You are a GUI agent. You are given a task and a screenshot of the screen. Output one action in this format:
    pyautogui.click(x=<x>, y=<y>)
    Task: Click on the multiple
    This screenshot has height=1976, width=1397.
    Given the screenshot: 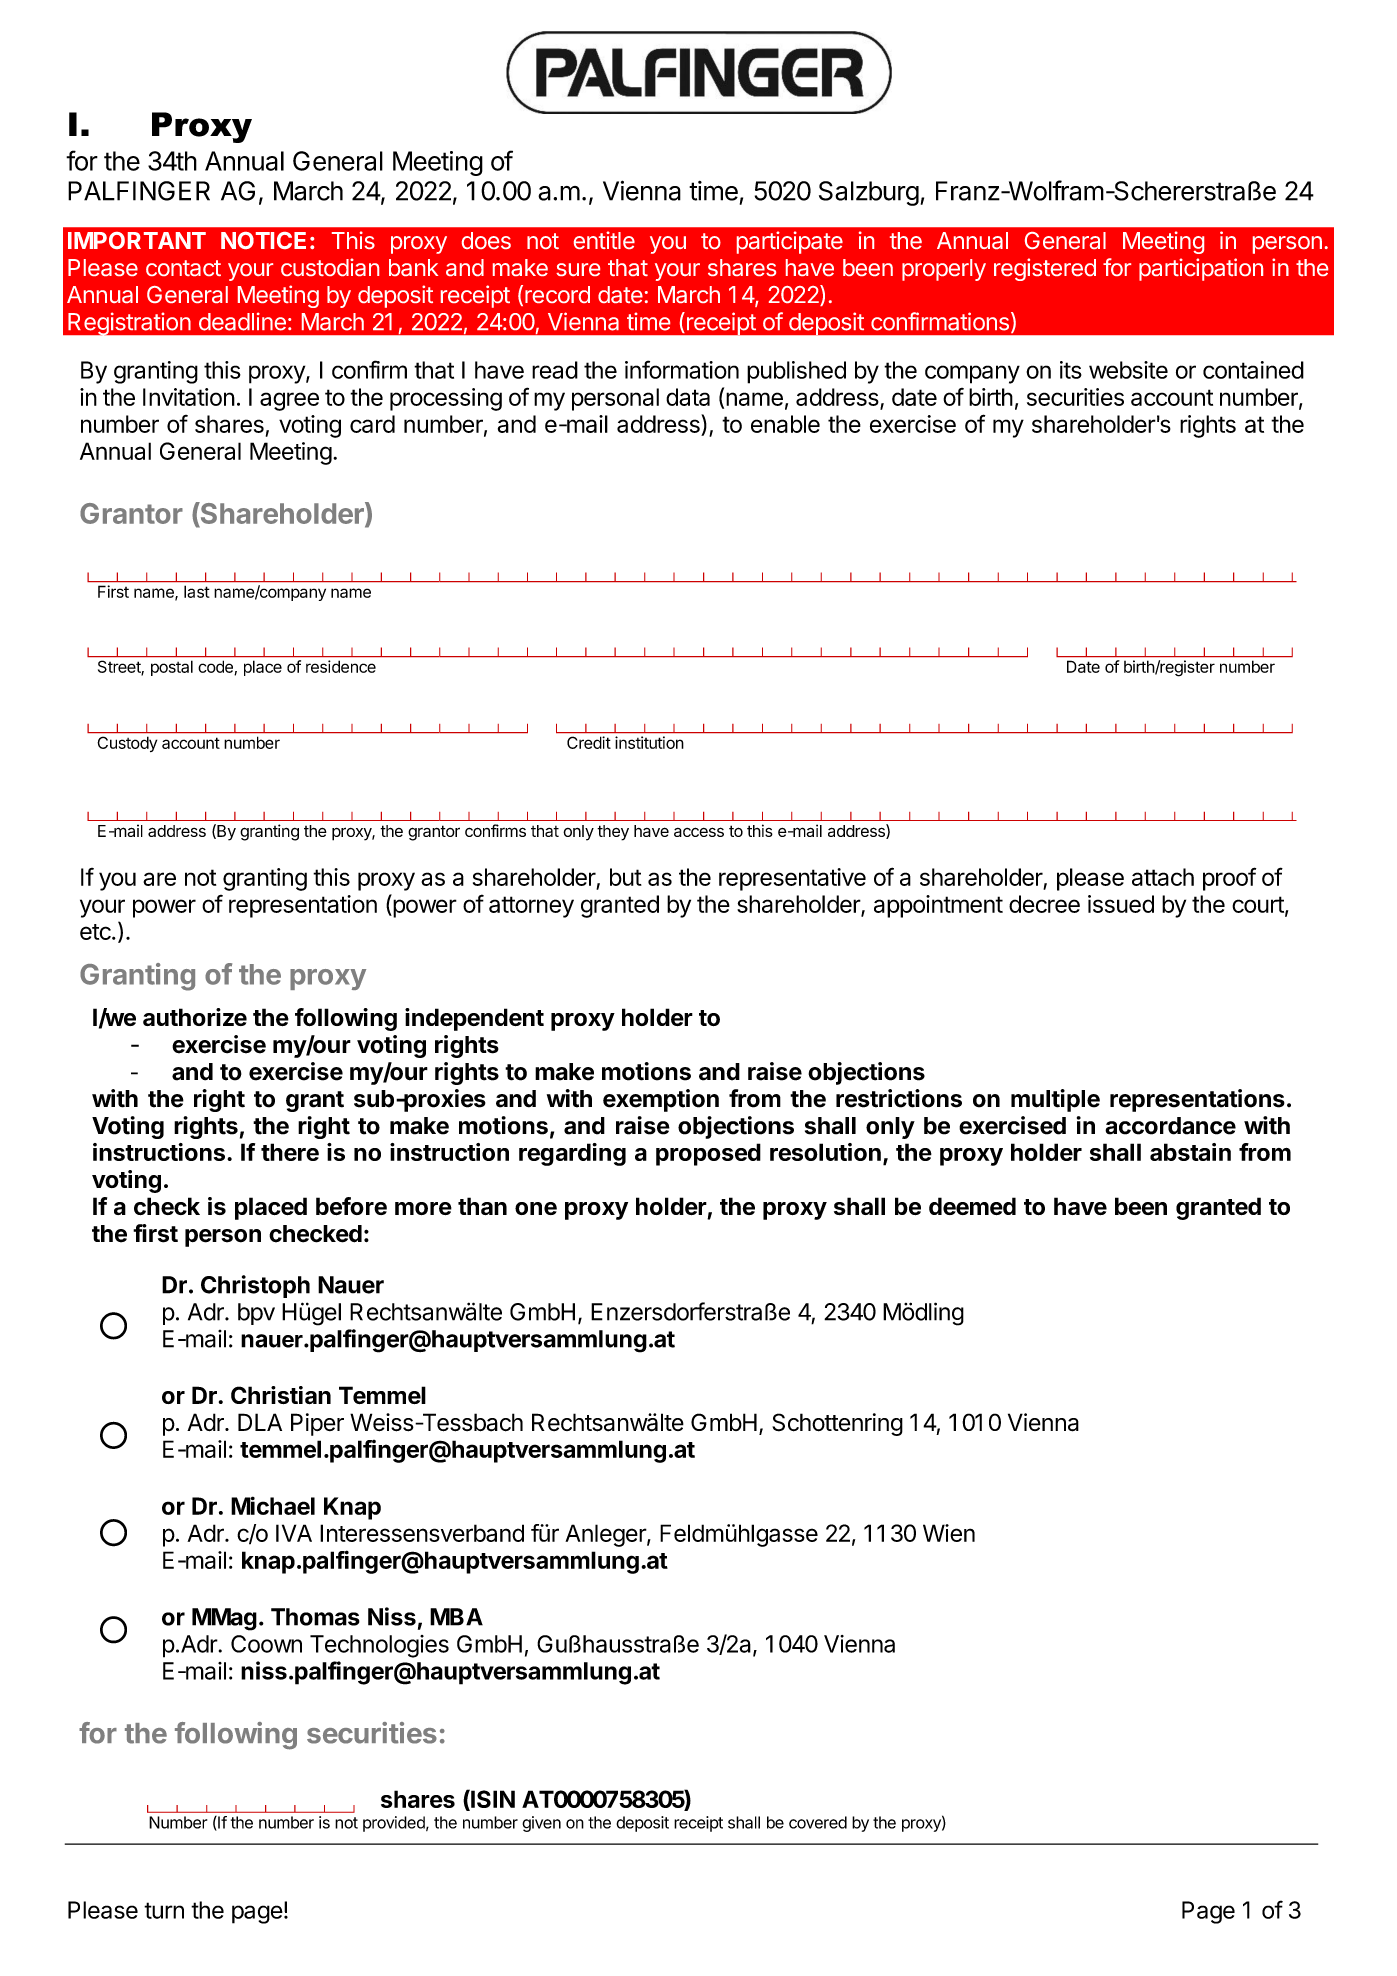 What is the action you would take?
    pyautogui.click(x=1055, y=1100)
